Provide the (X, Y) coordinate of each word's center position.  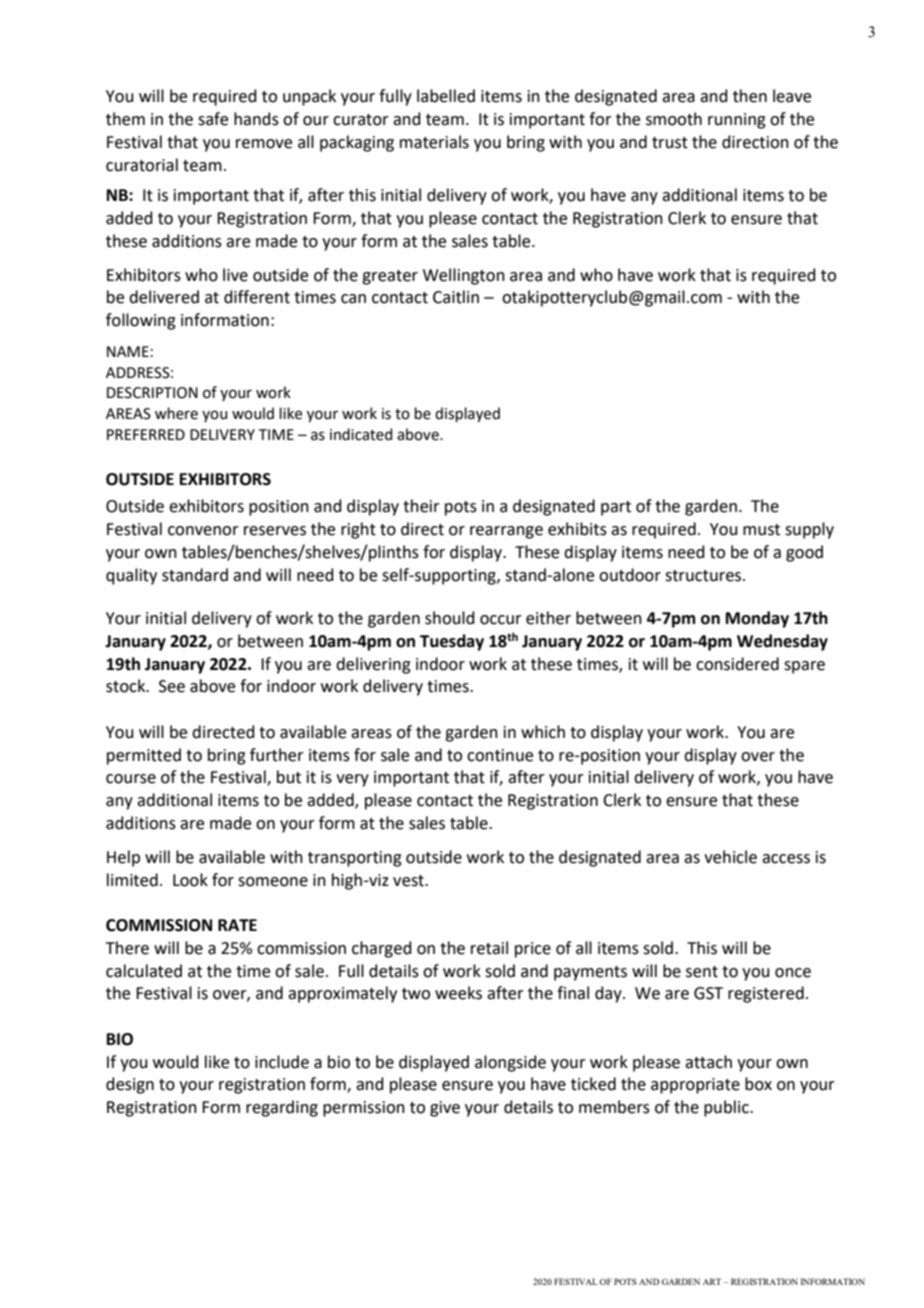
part (616, 508)
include (282, 1062)
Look (190, 880)
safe (213, 119)
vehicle (730, 857)
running (737, 121)
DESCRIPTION (152, 393)
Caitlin (456, 297)
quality (131, 576)
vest (409, 881)
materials (434, 142)
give (445, 1109)
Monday (757, 619)
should (450, 618)
